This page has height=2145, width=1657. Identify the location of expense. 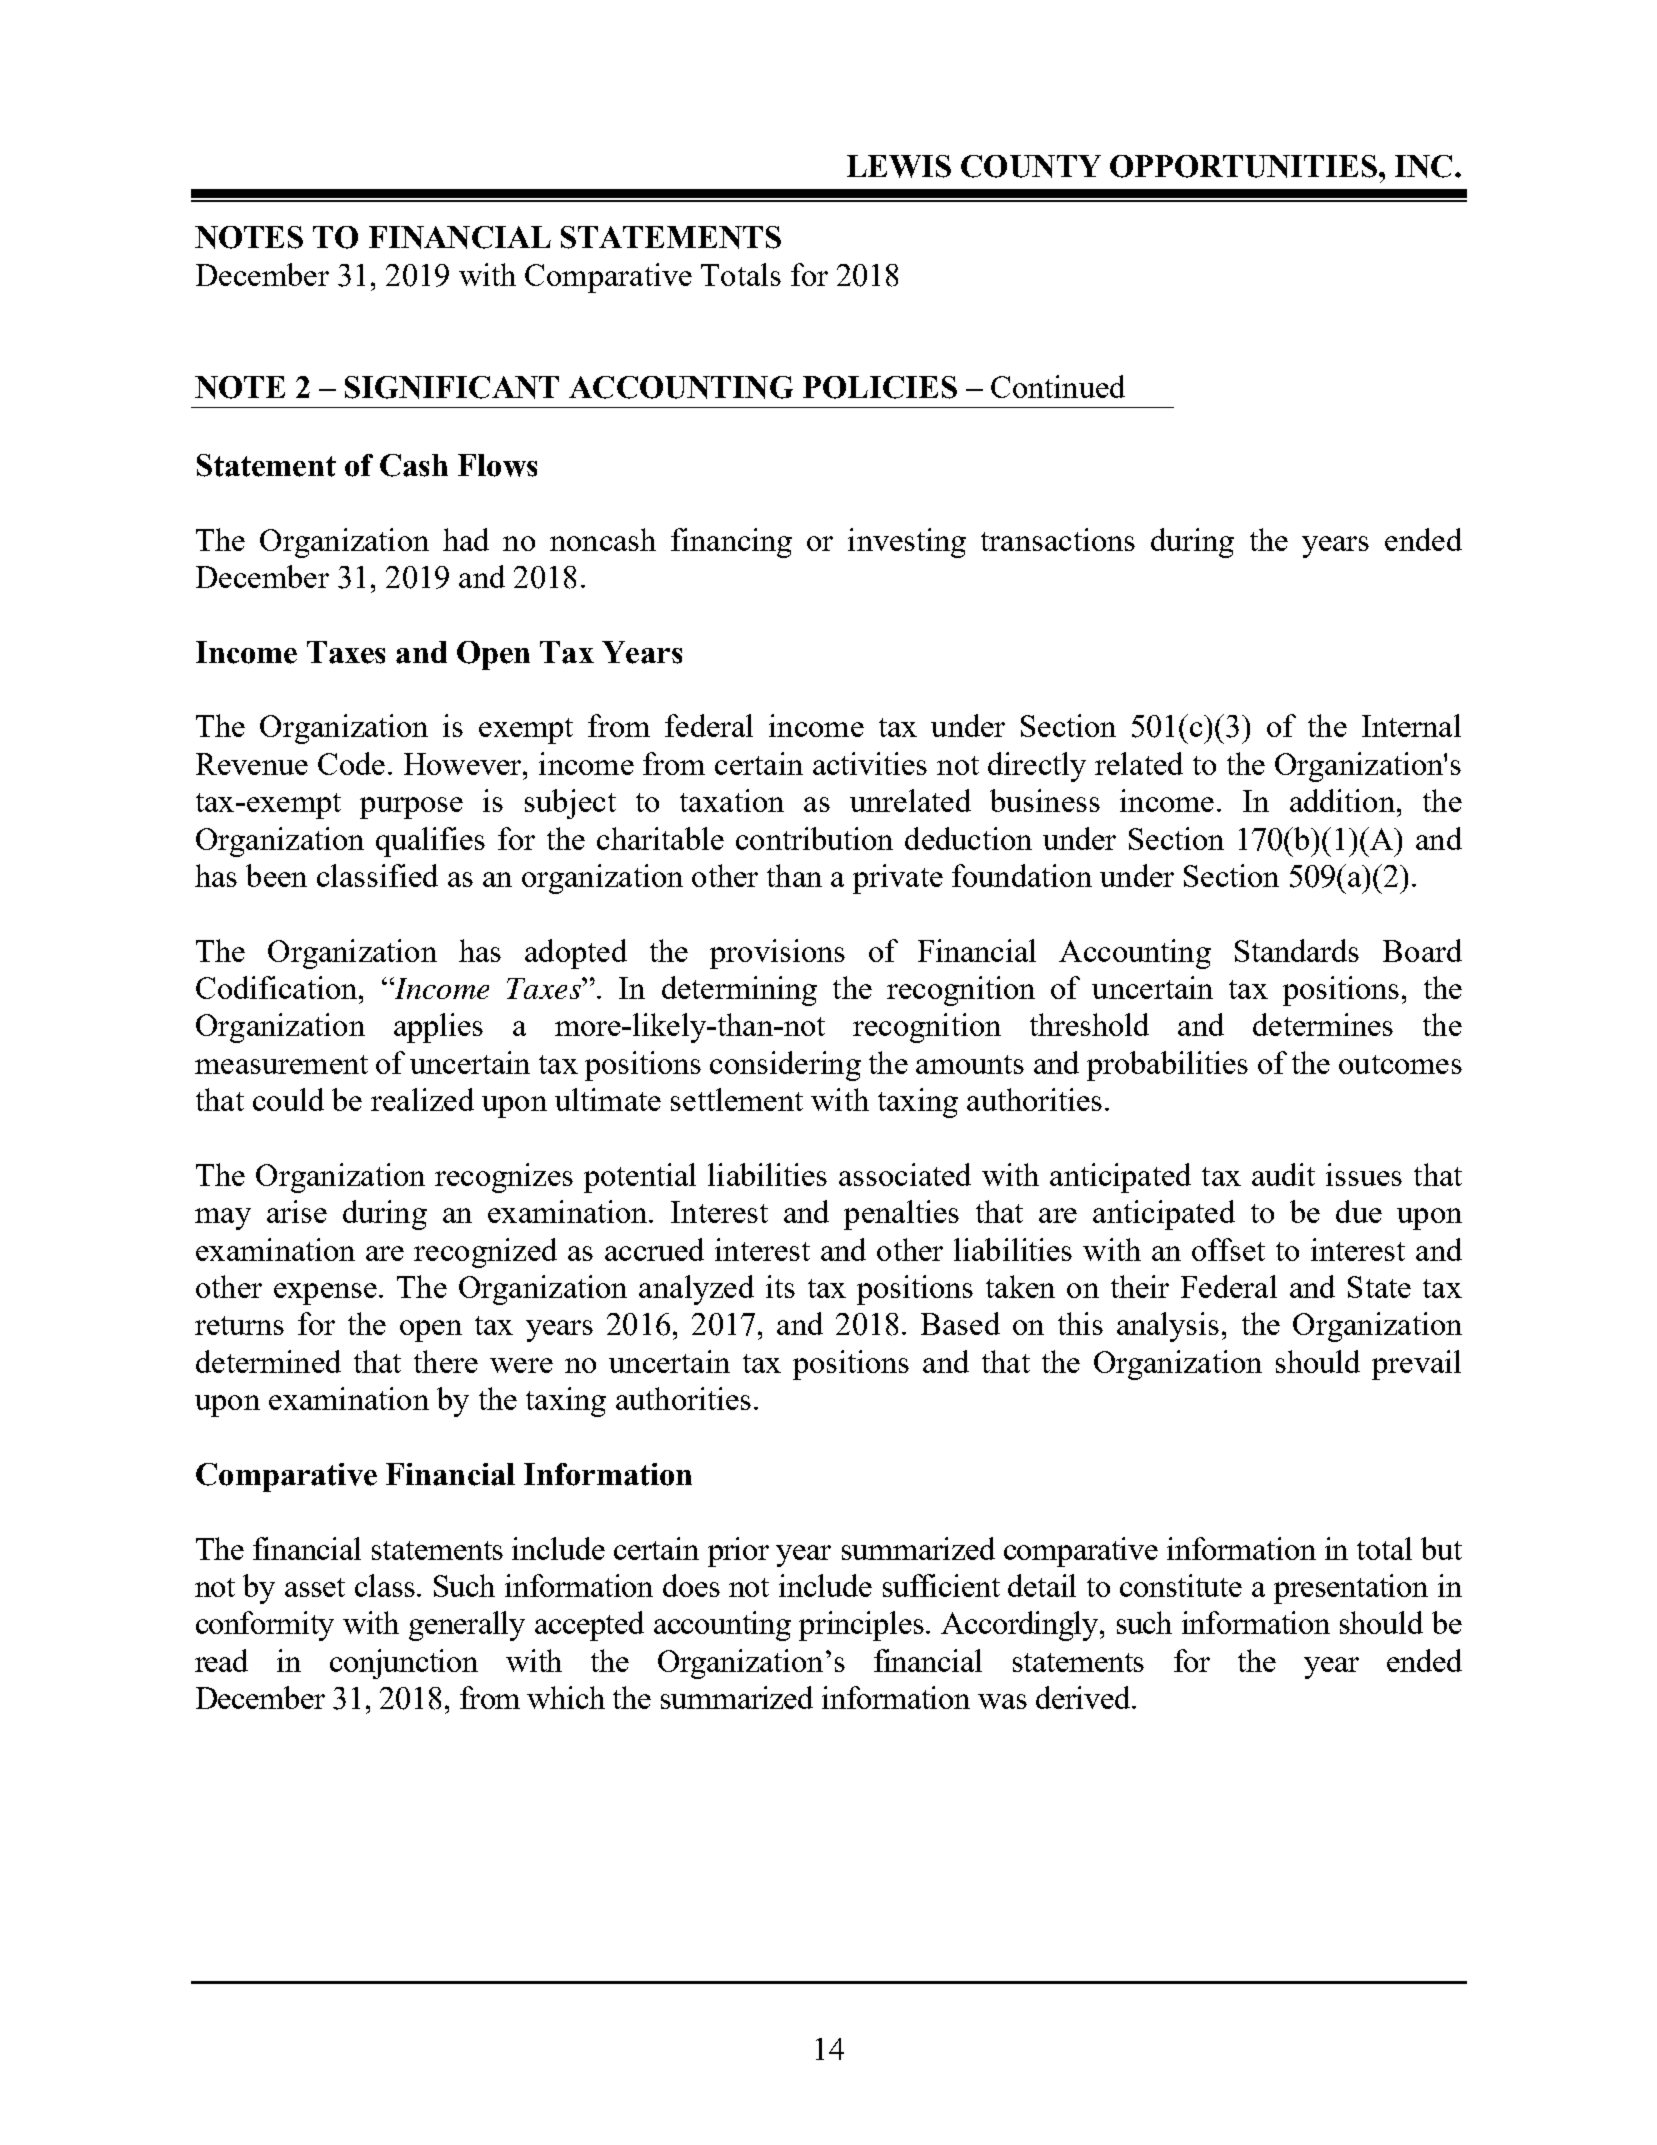
(325, 1294).
